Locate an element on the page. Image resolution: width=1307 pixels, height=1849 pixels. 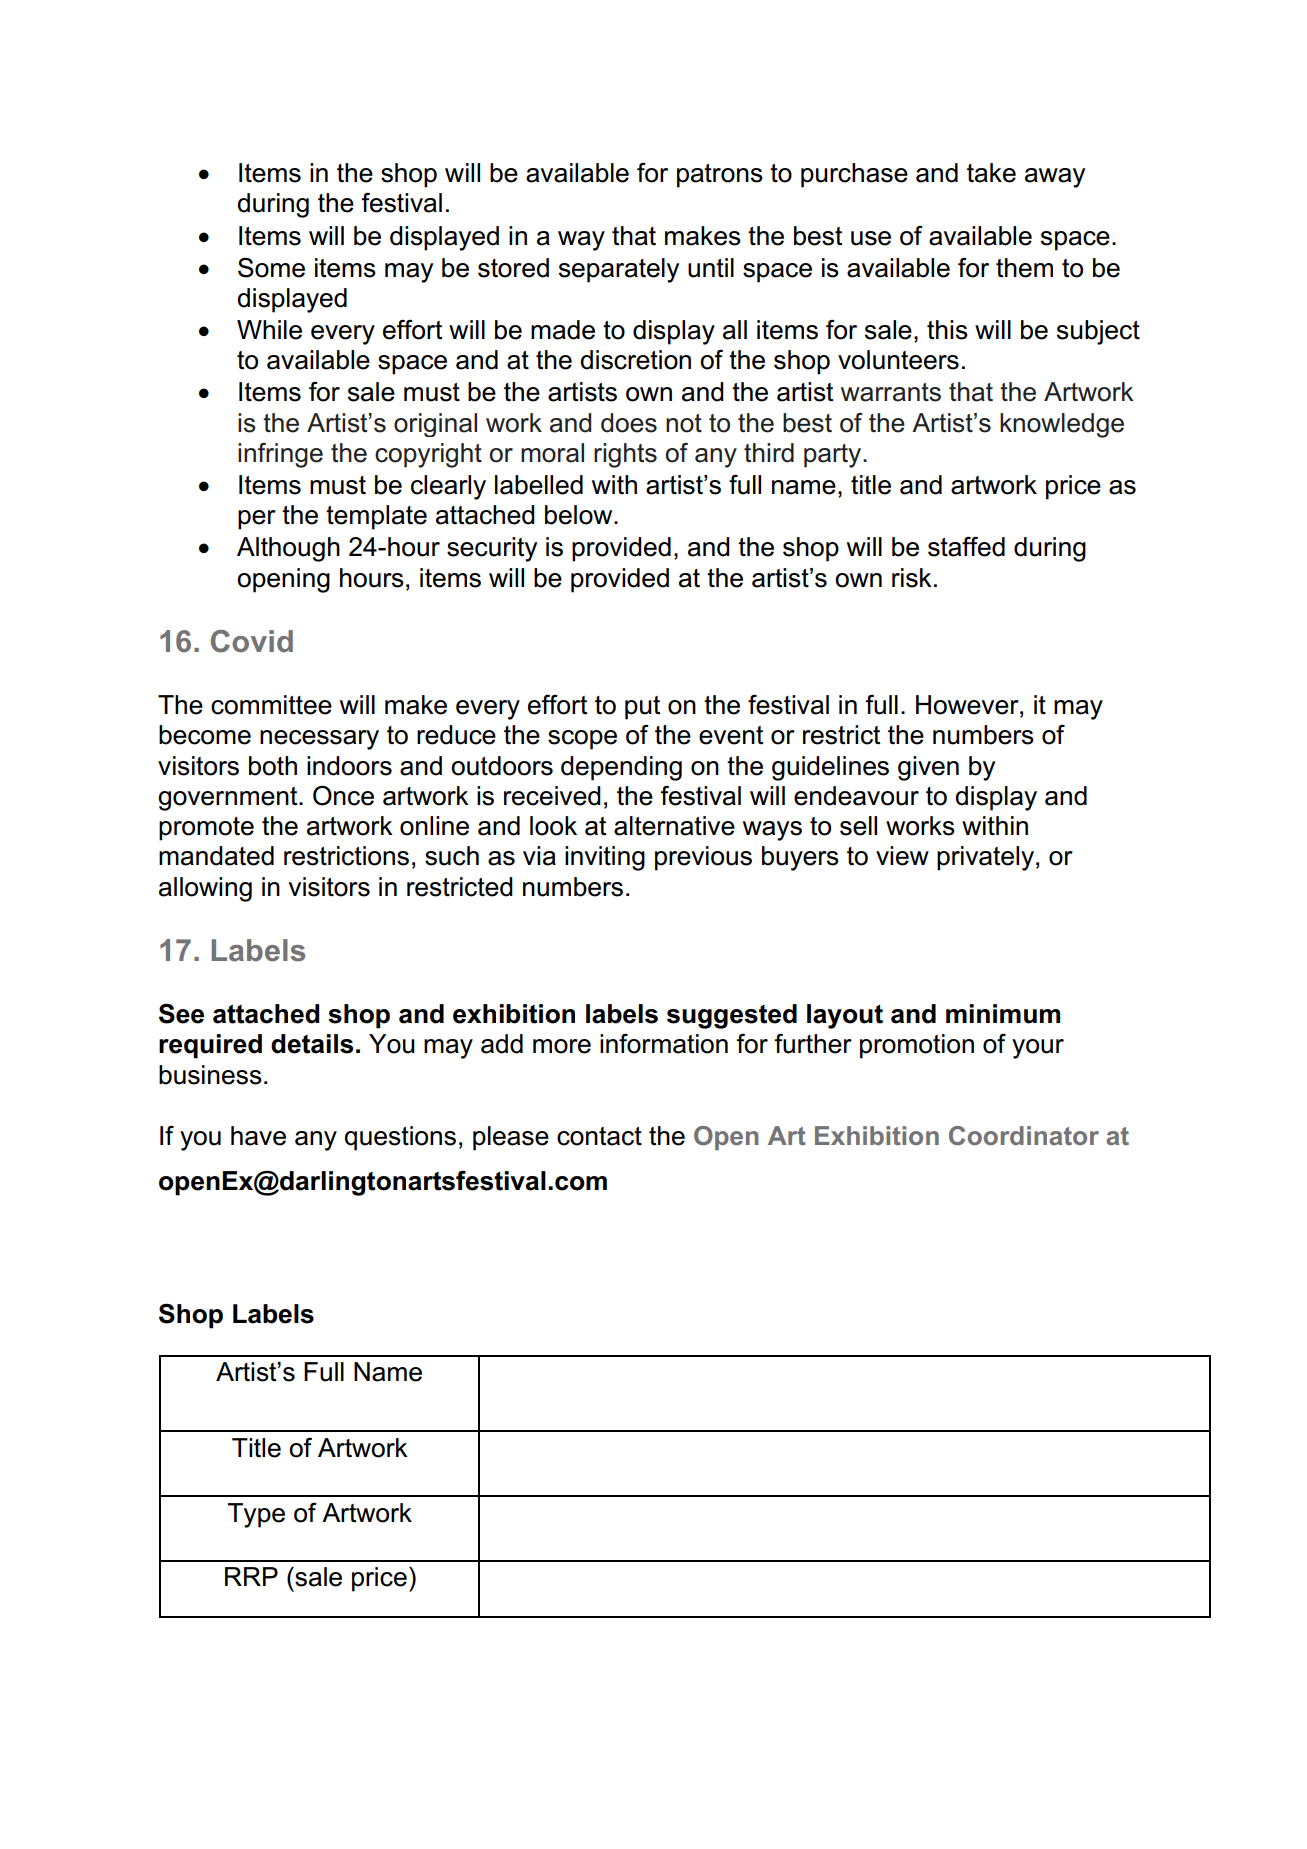
Type is located at coordinates (256, 1515).
